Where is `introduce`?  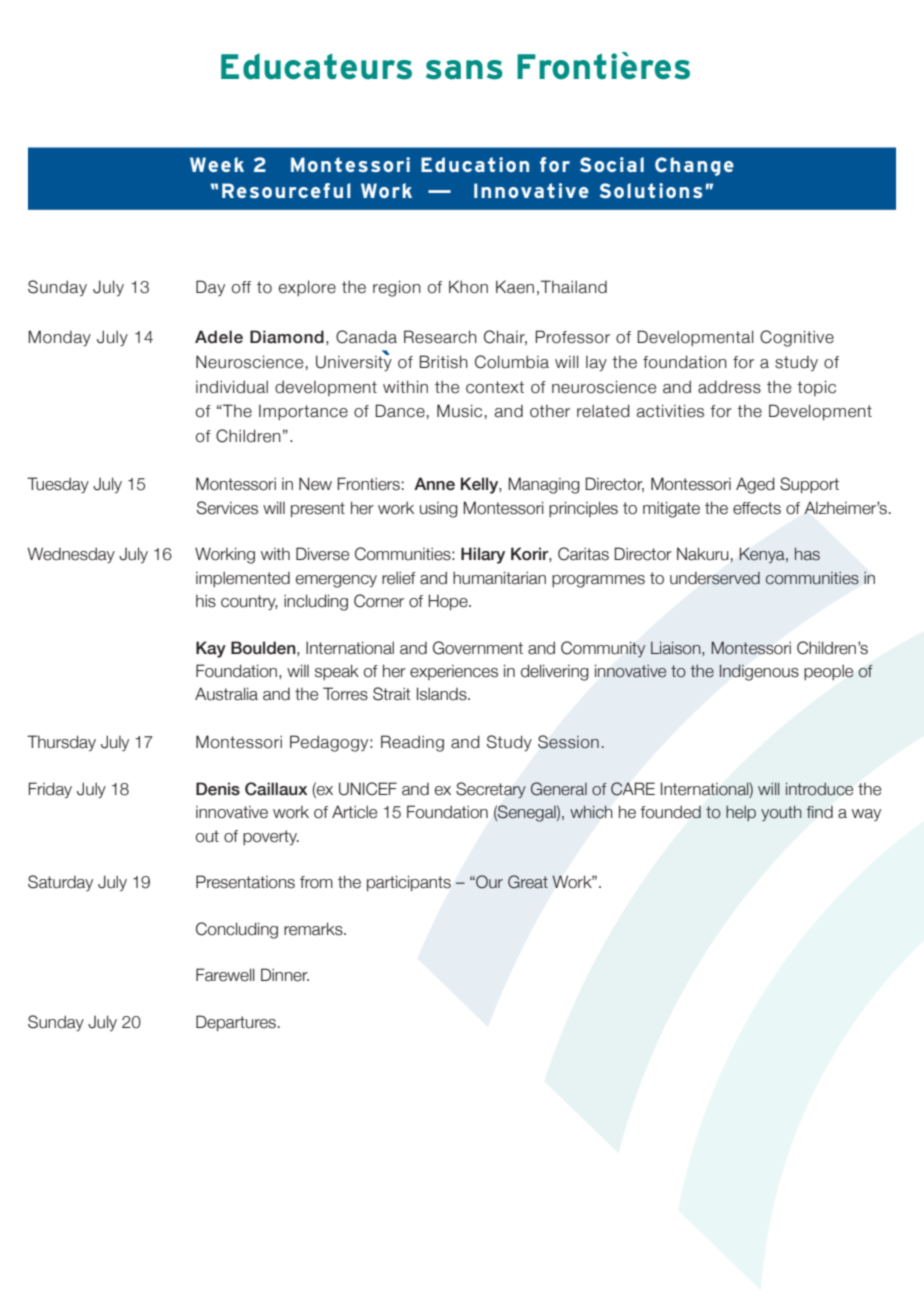 introduce is located at coordinates (819, 789).
